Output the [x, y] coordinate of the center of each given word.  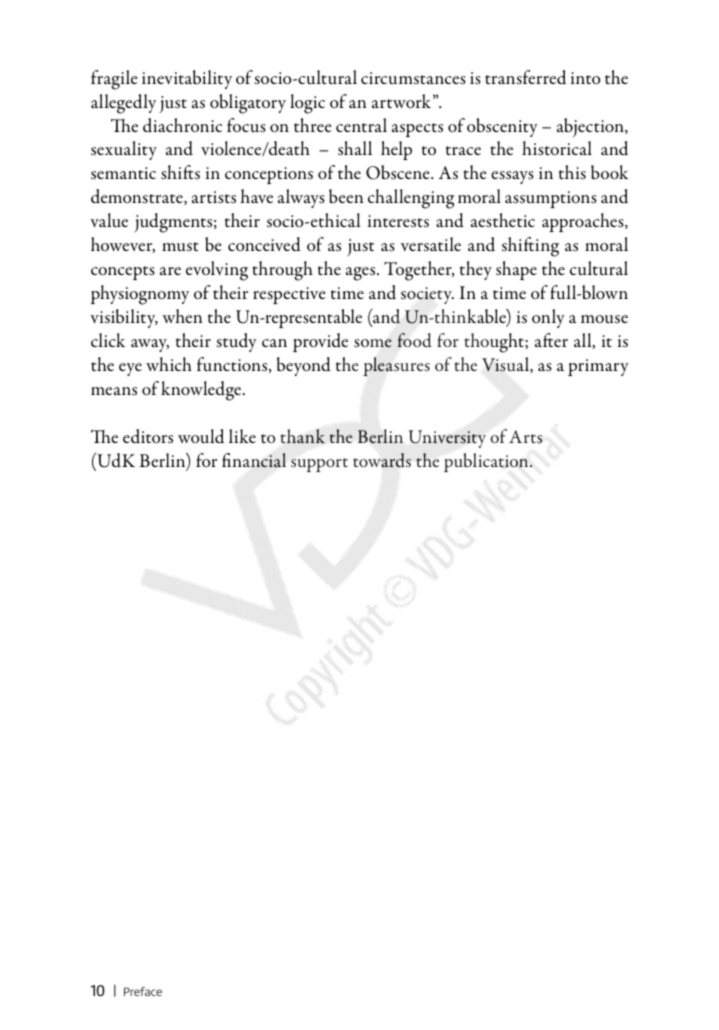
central [361, 125]
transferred [525, 77]
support [319, 465]
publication [487, 462]
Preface [143, 991]
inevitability [187, 79]
